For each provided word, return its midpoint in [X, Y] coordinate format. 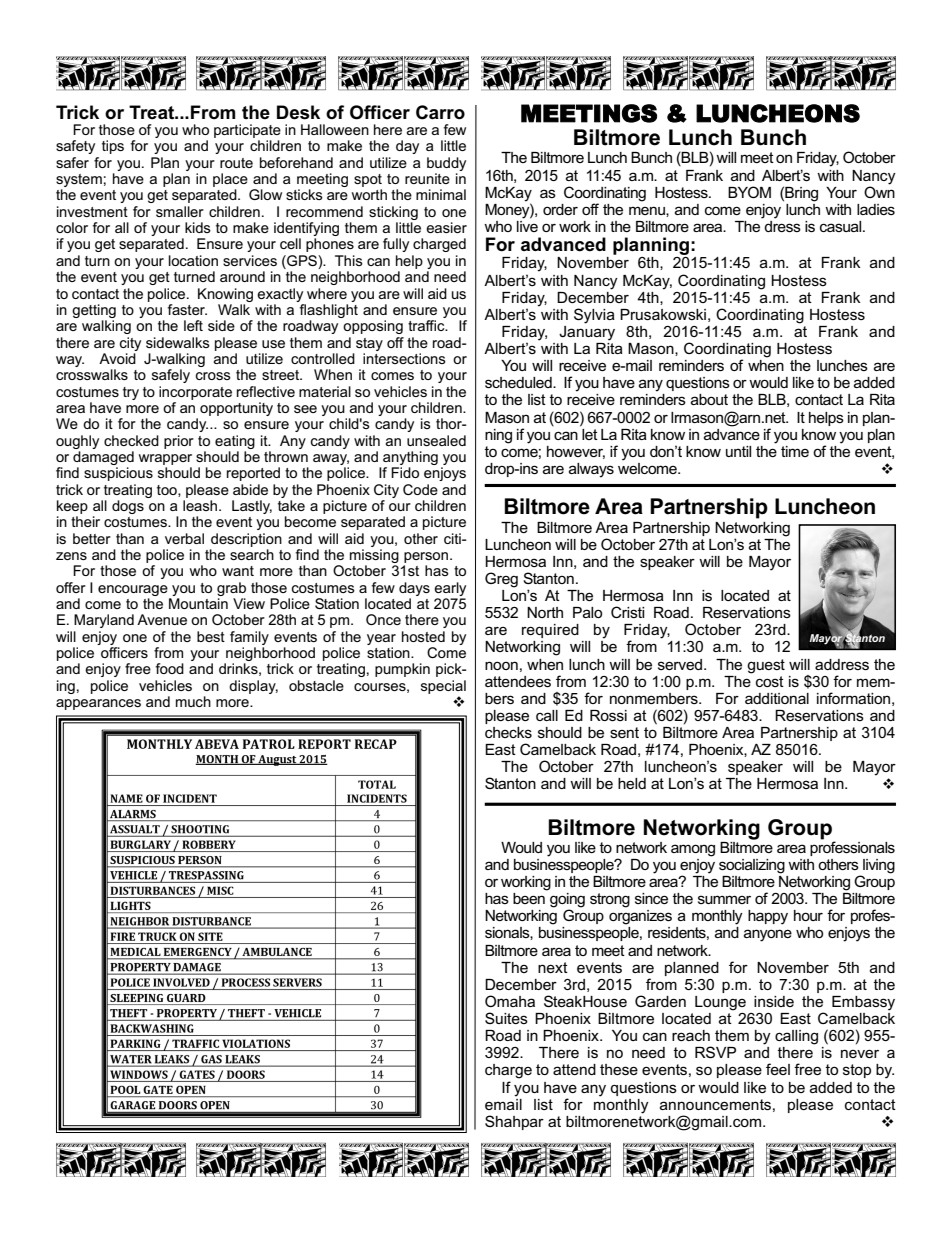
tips [113, 147]
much [193, 701]
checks [508, 732]
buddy [446, 164]
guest [766, 666]
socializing [752, 866]
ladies [876, 209]
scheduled [519, 382]
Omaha [510, 1001]
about [709, 399]
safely [171, 376]
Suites [506, 1018]
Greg [501, 580]
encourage [133, 590]
